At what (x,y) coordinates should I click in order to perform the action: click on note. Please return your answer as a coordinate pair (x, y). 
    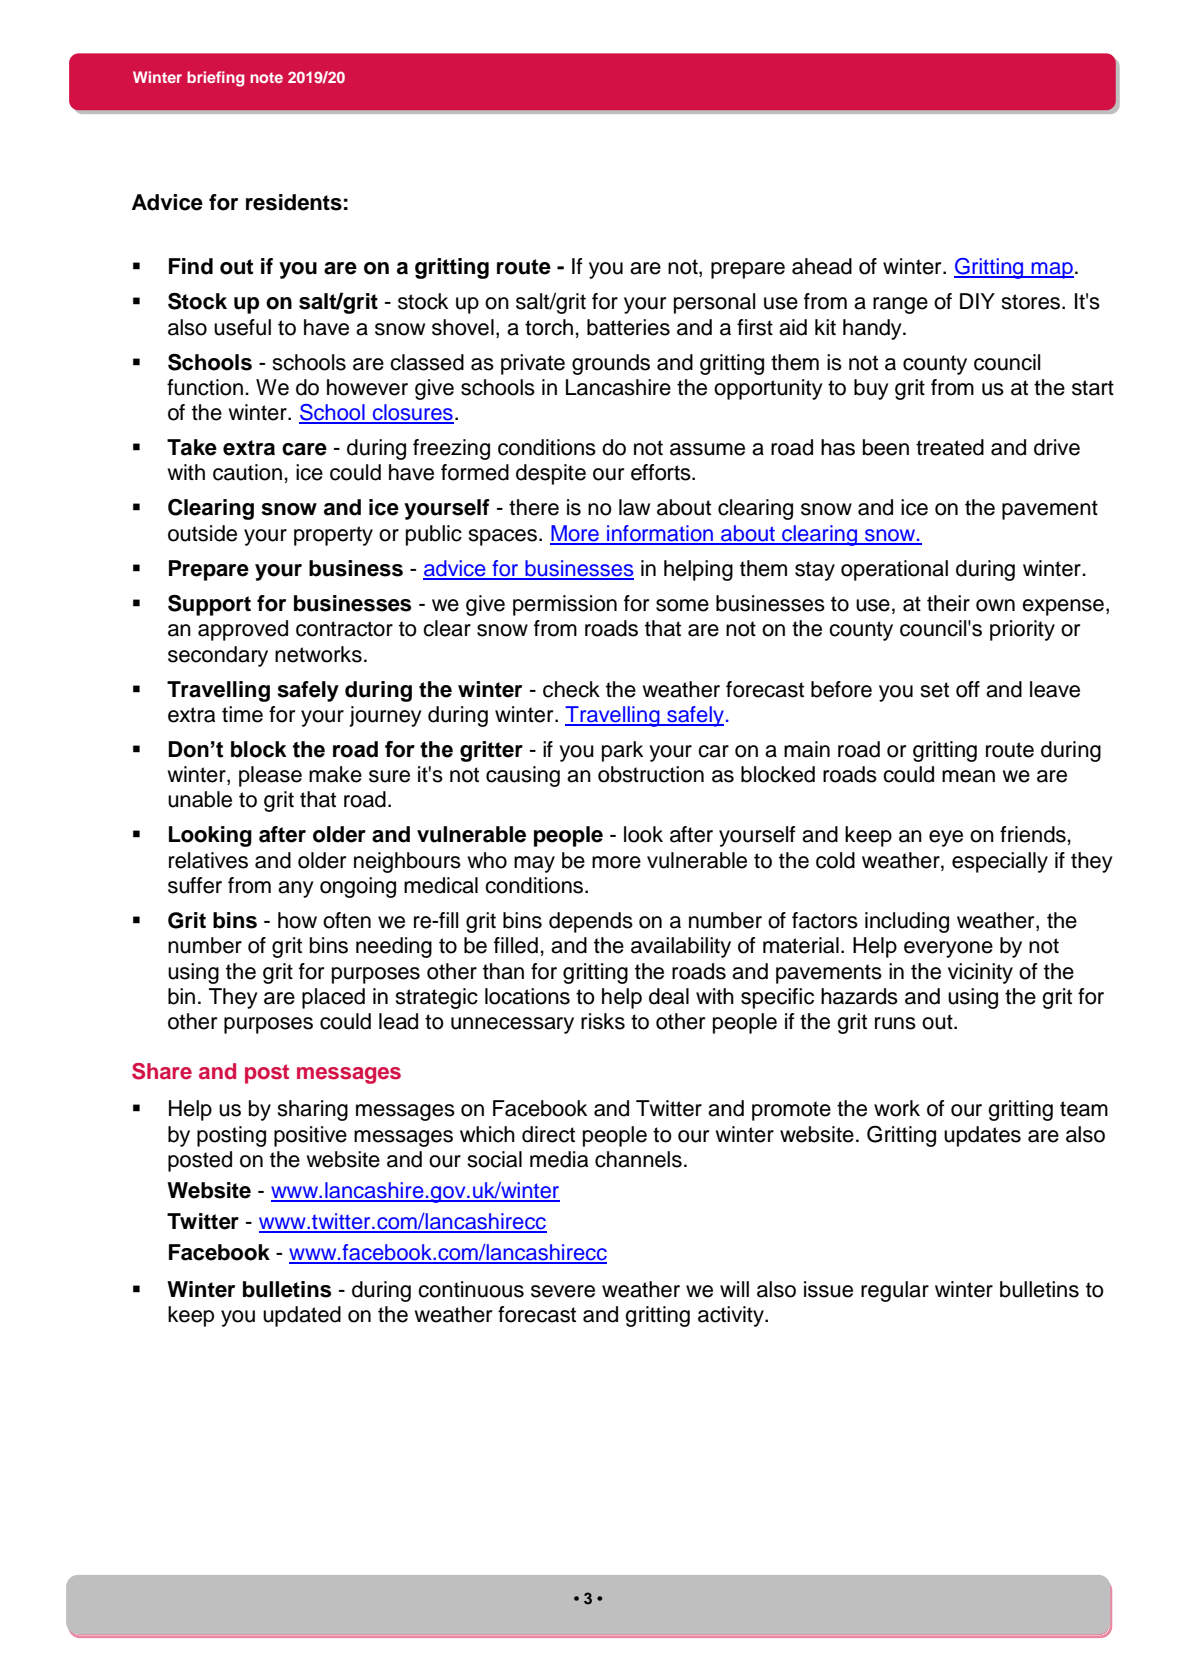
    Looking at the image, I should click on (266, 77).
